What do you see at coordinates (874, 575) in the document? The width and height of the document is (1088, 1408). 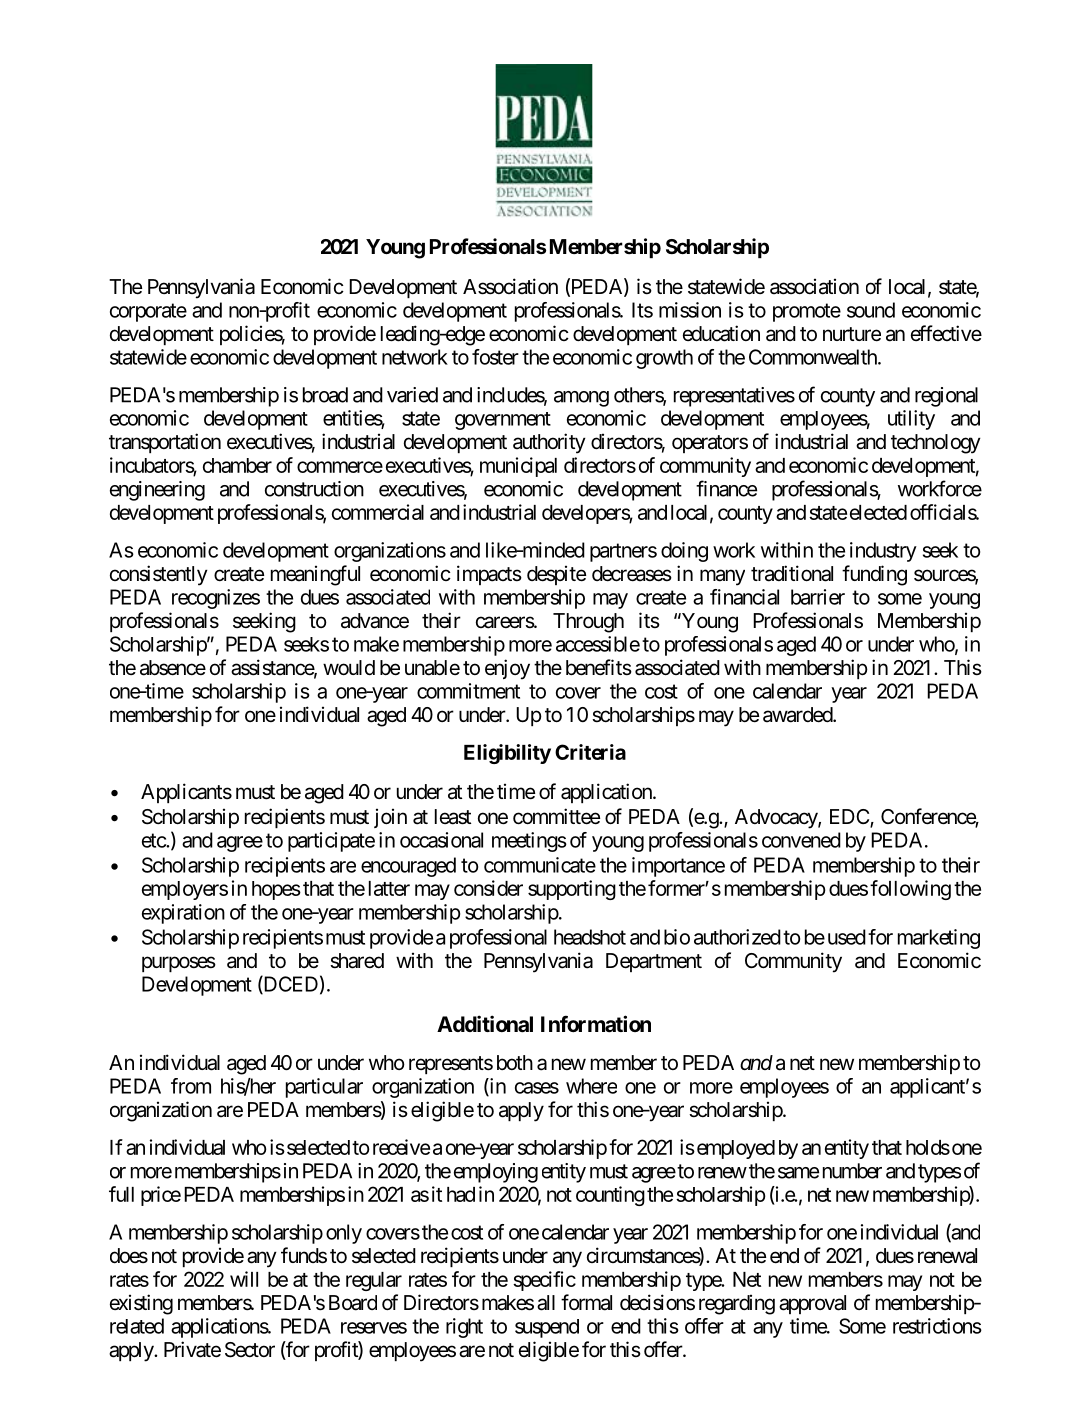 I see `funding` at bounding box center [874, 575].
